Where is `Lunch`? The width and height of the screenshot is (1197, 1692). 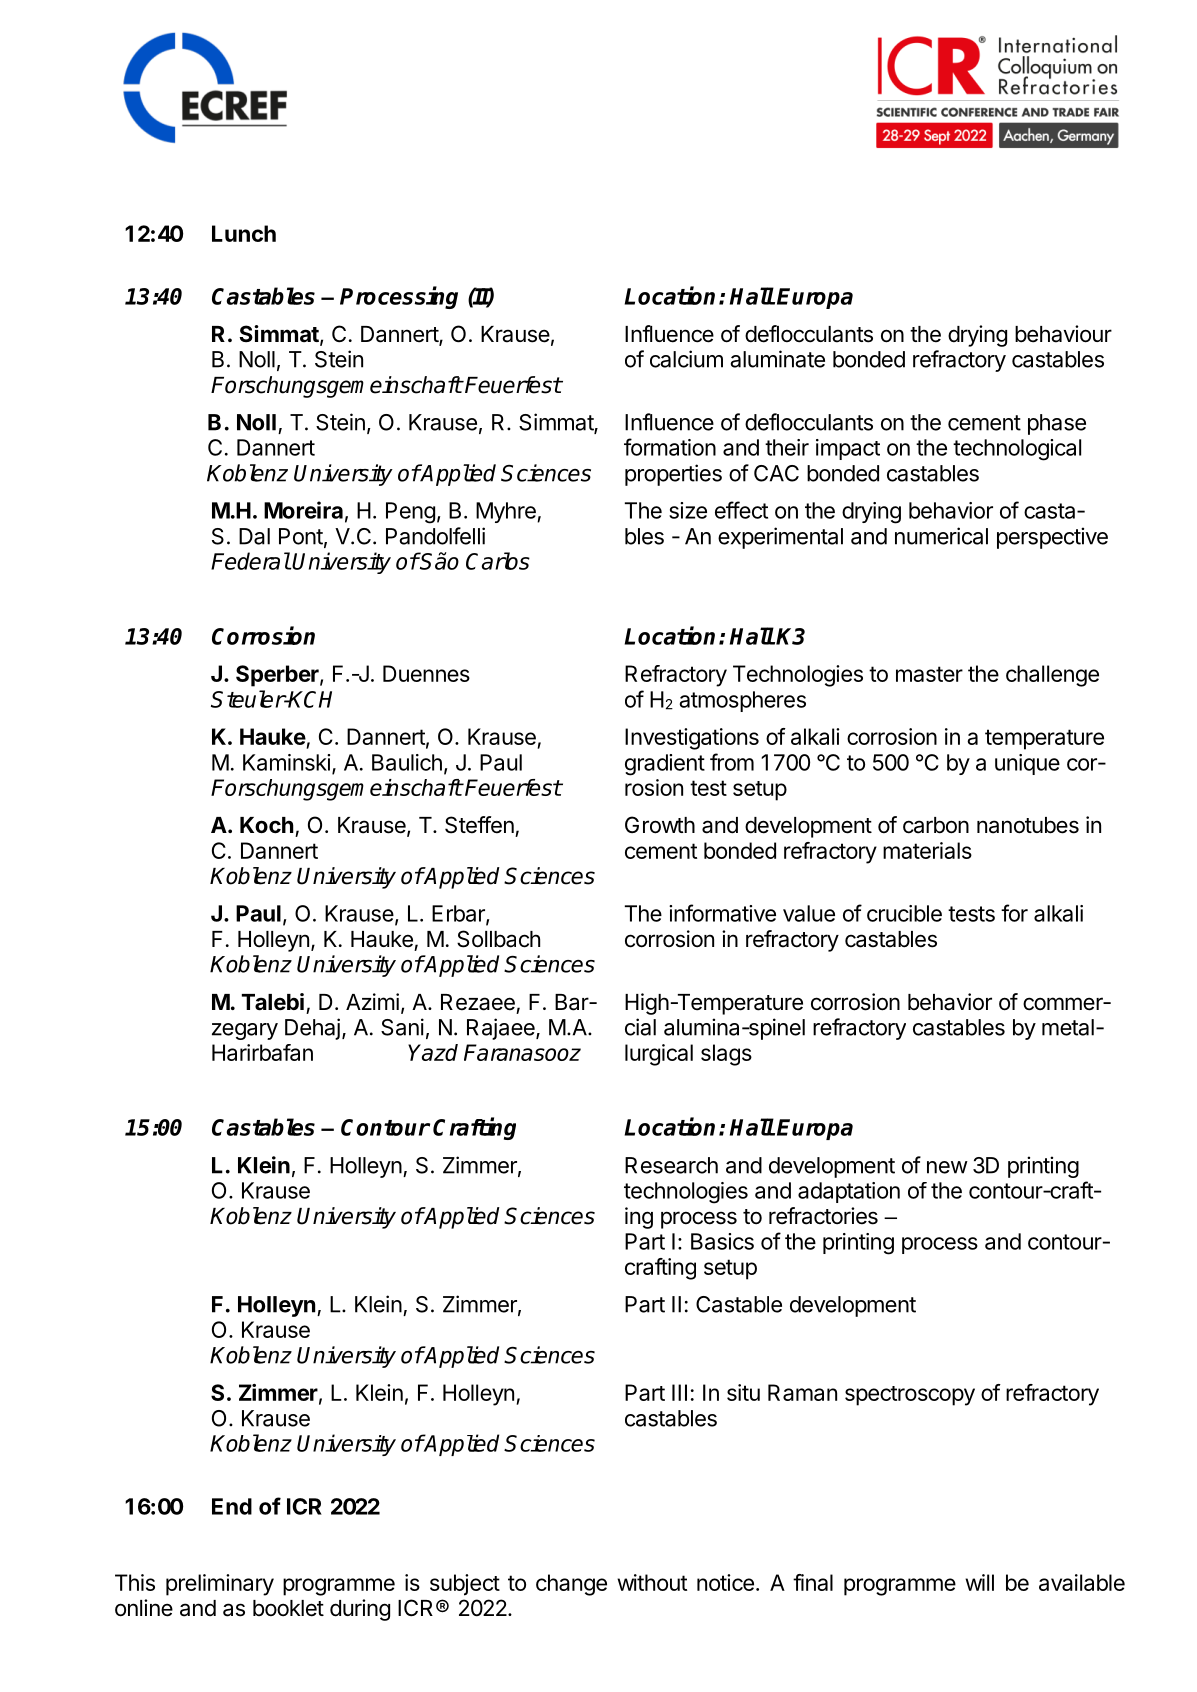 Lunch is located at coordinates (244, 233).
